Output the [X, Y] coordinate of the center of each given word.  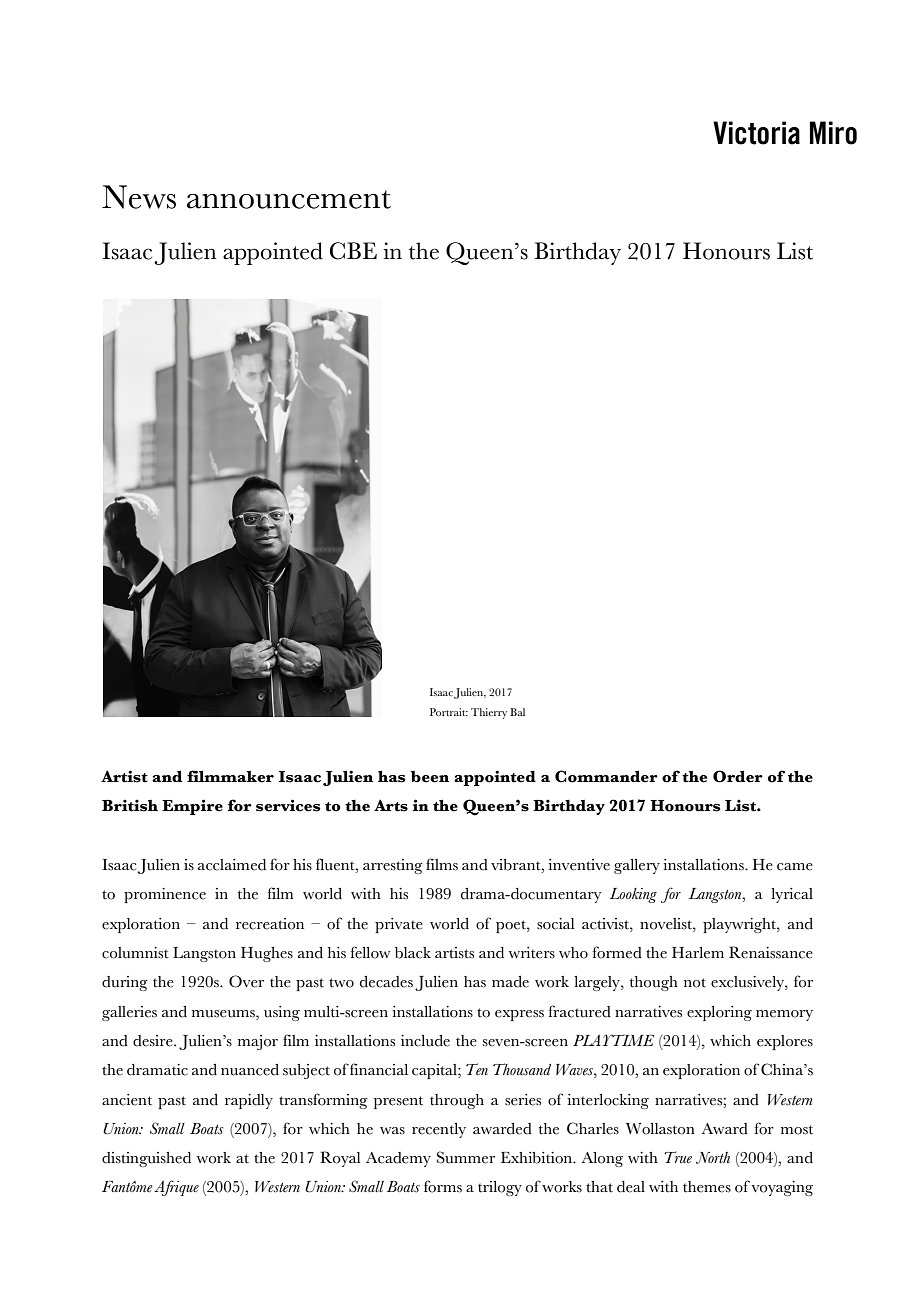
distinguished [146, 1159]
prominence [165, 895]
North [713, 1158]
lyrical [792, 895]
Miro [833, 133]
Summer [466, 1157]
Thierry [489, 713]
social [555, 924]
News [139, 197]
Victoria [756, 133]
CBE [353, 251]
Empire [192, 807]
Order [738, 776]
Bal [517, 712]
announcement [289, 199]
